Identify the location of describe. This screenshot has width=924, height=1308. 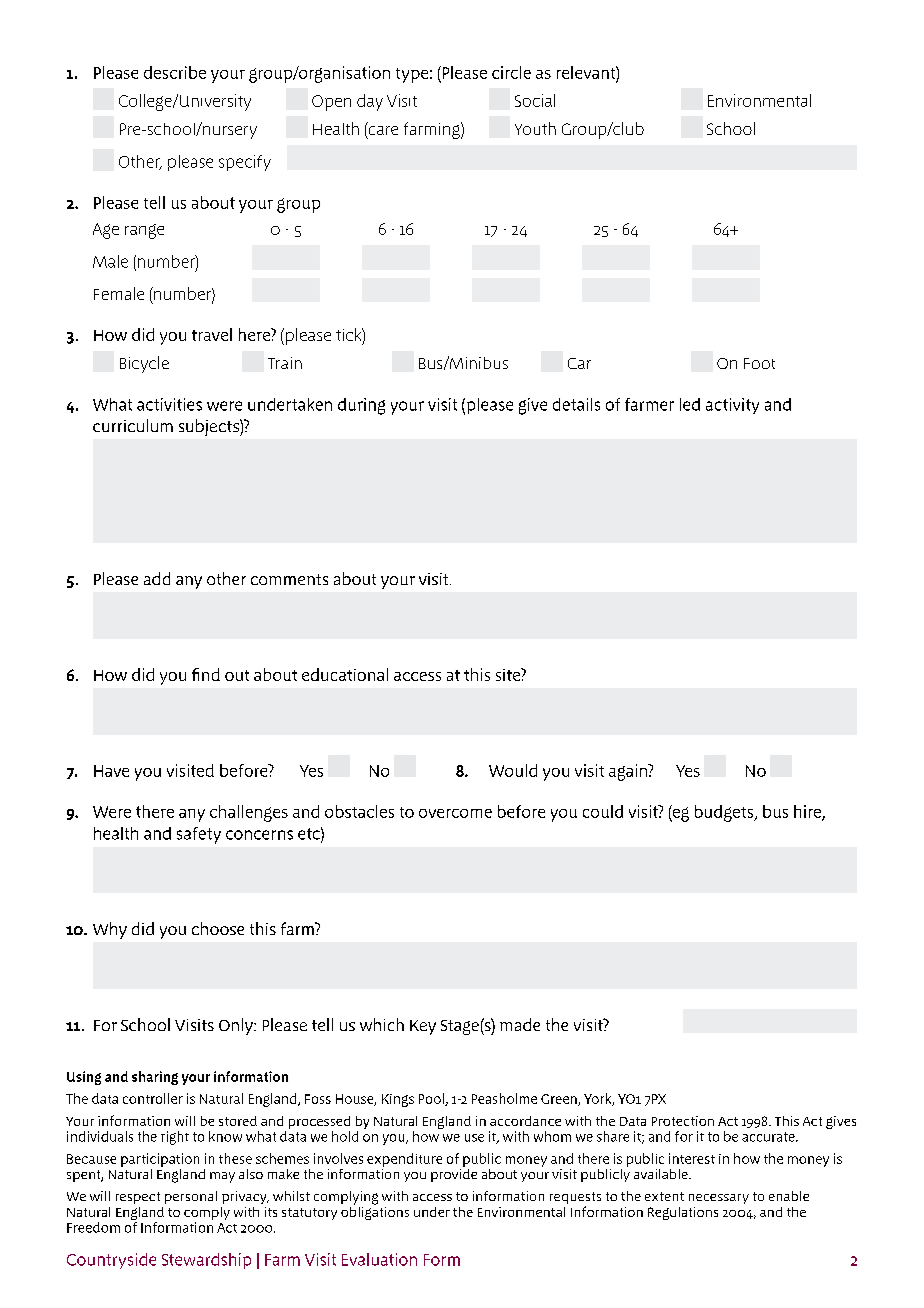
(175, 72).
